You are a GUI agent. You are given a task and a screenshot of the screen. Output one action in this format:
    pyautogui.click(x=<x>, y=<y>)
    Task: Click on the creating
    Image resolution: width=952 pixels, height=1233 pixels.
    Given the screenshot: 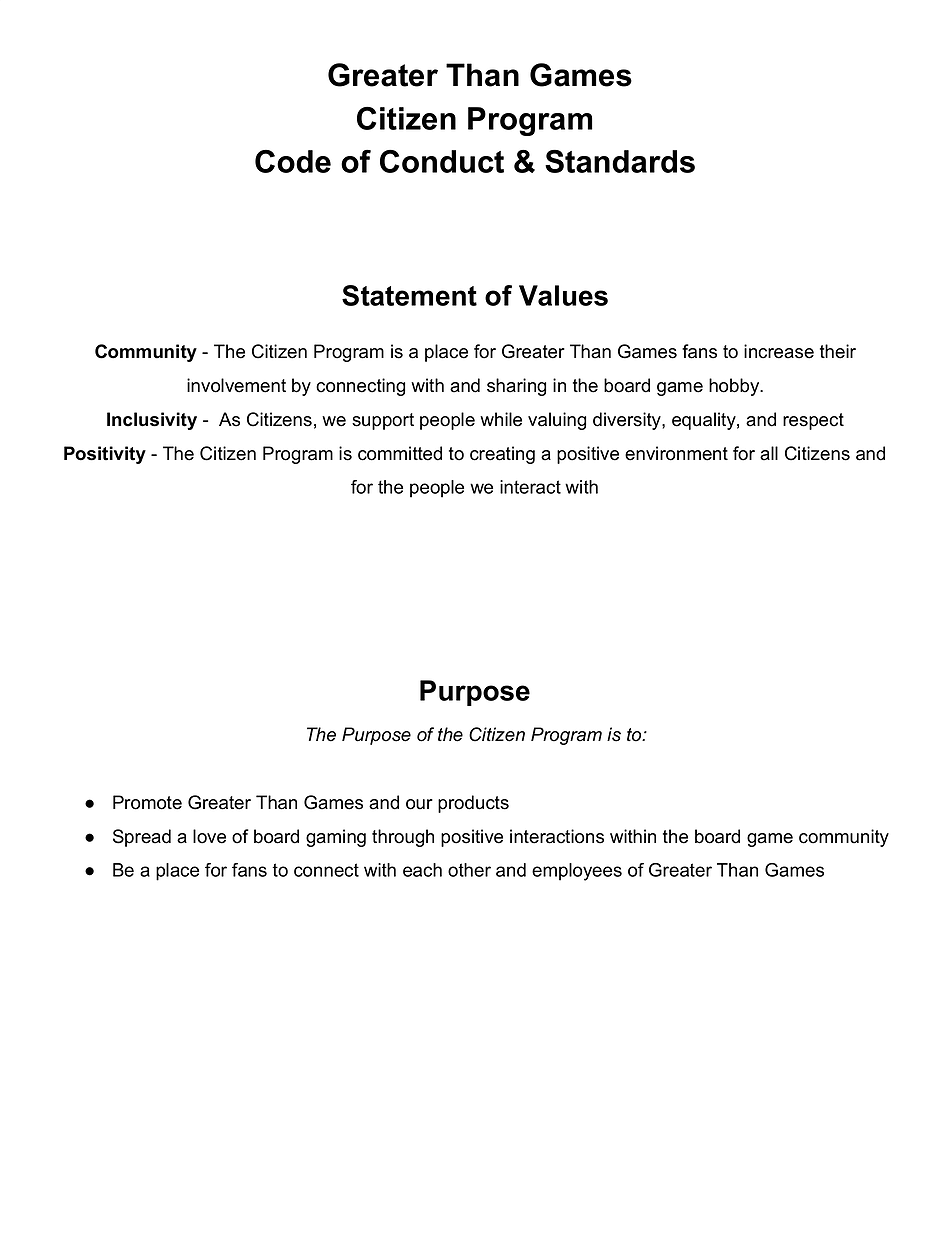 What is the action you would take?
    pyautogui.click(x=502, y=455)
